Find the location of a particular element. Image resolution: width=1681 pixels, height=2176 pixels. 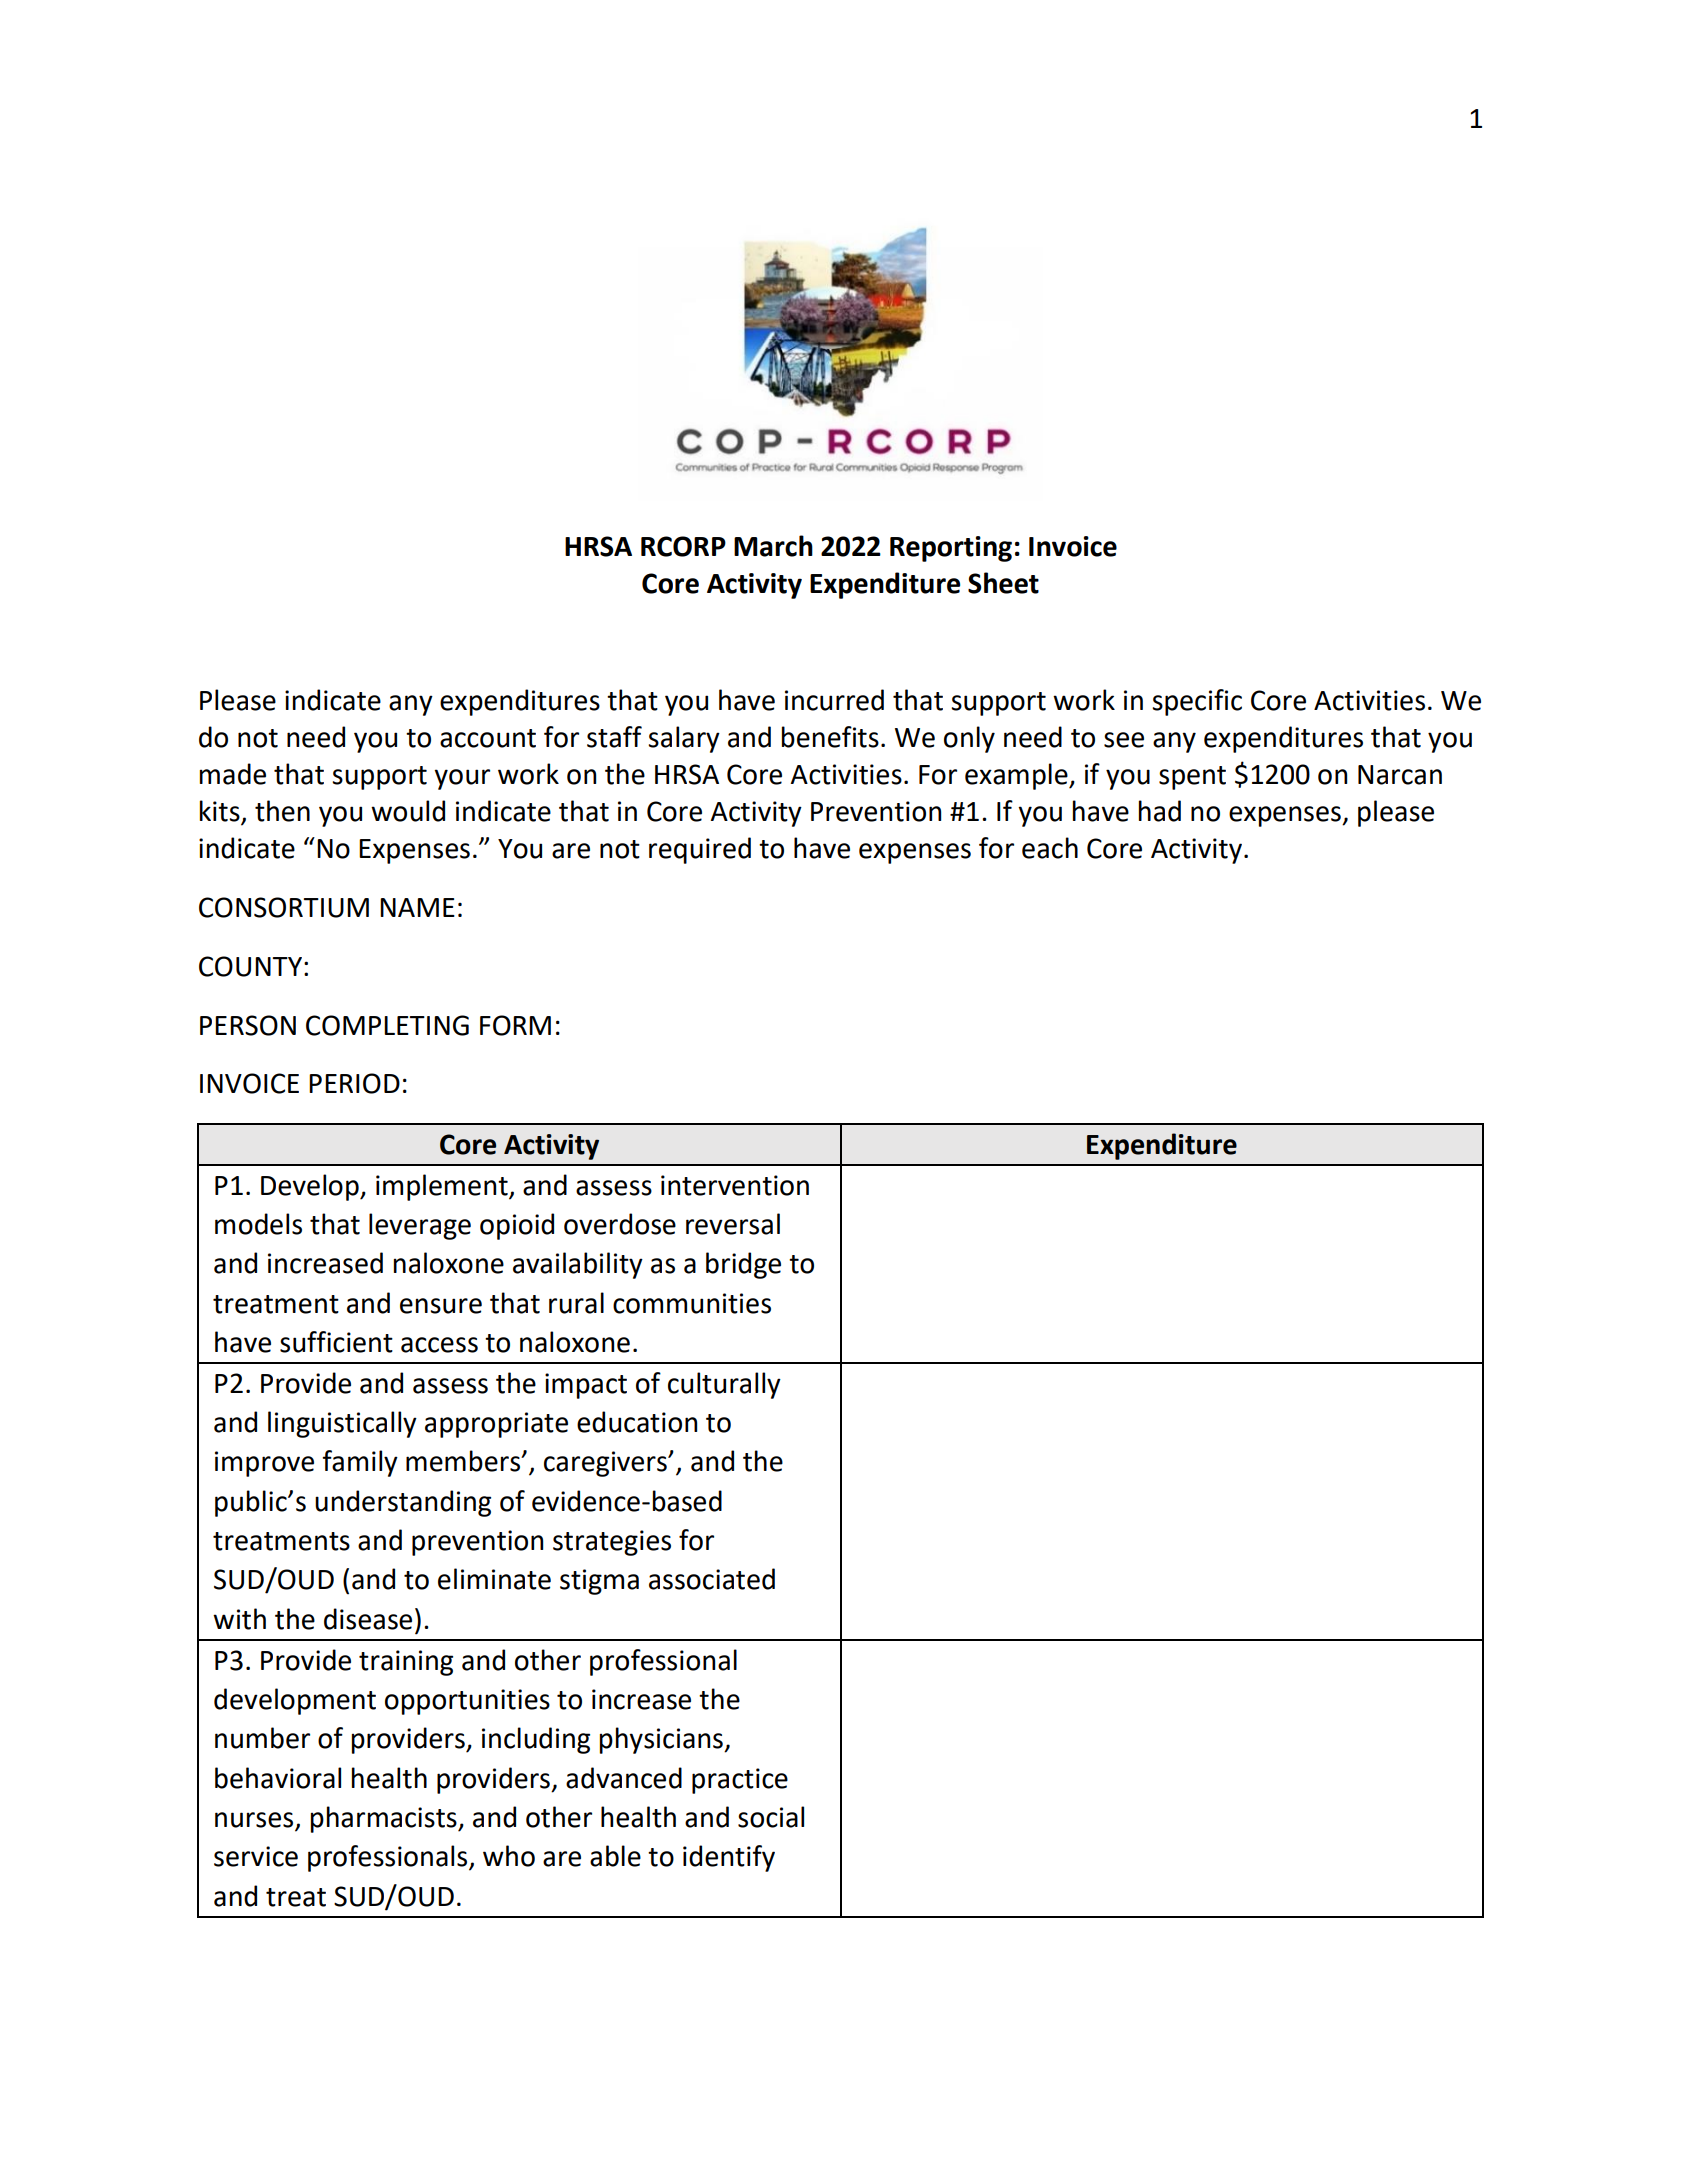

FORM is located at coordinates (515, 1025).
